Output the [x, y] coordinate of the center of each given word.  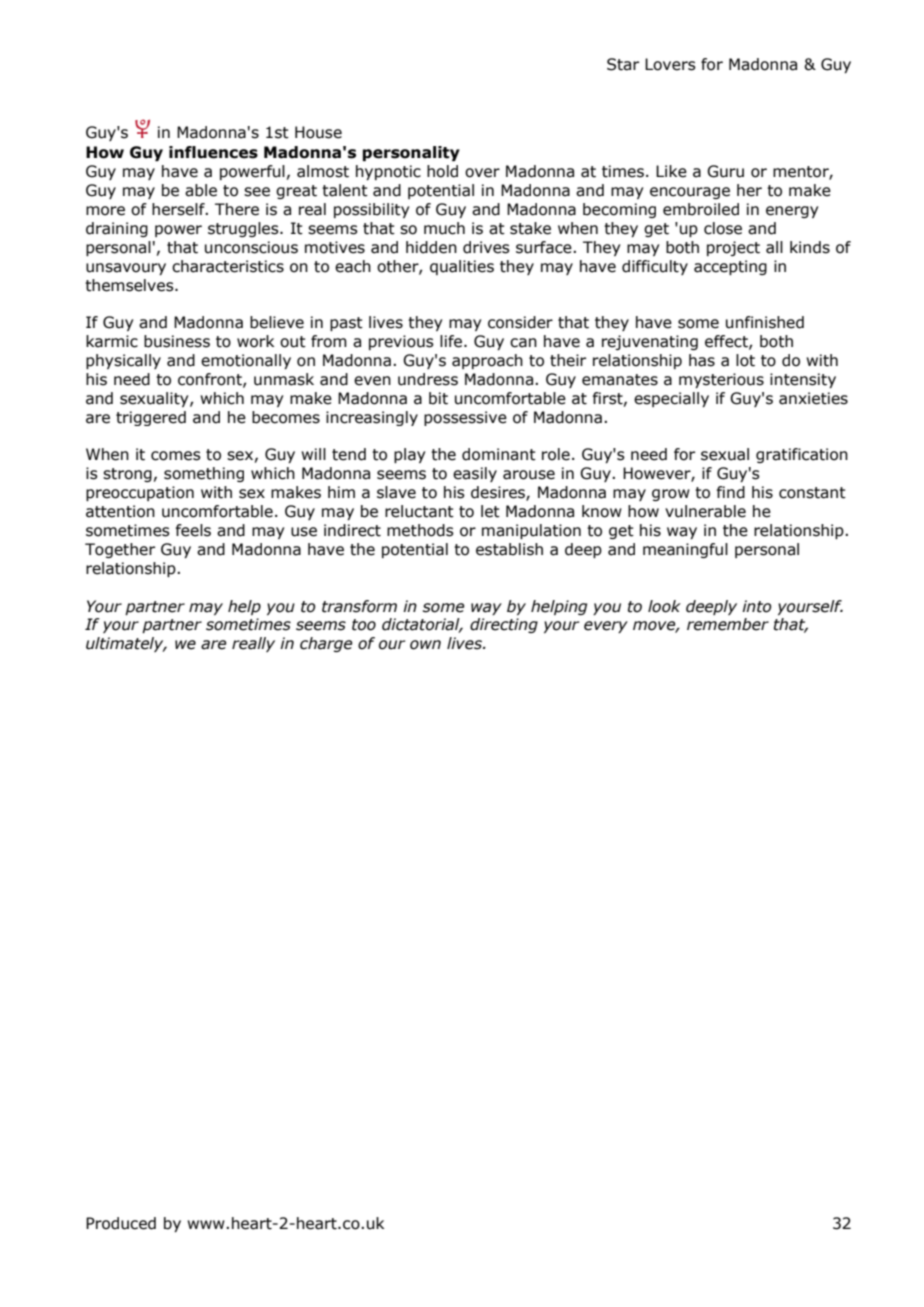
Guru [725, 171]
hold [442, 171]
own [425, 645]
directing [504, 625]
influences [213, 152]
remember [728, 624]
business [177, 341]
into [757, 606]
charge [326, 644]
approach [487, 361]
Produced [121, 1223]
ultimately [126, 644]
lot [745, 360]
